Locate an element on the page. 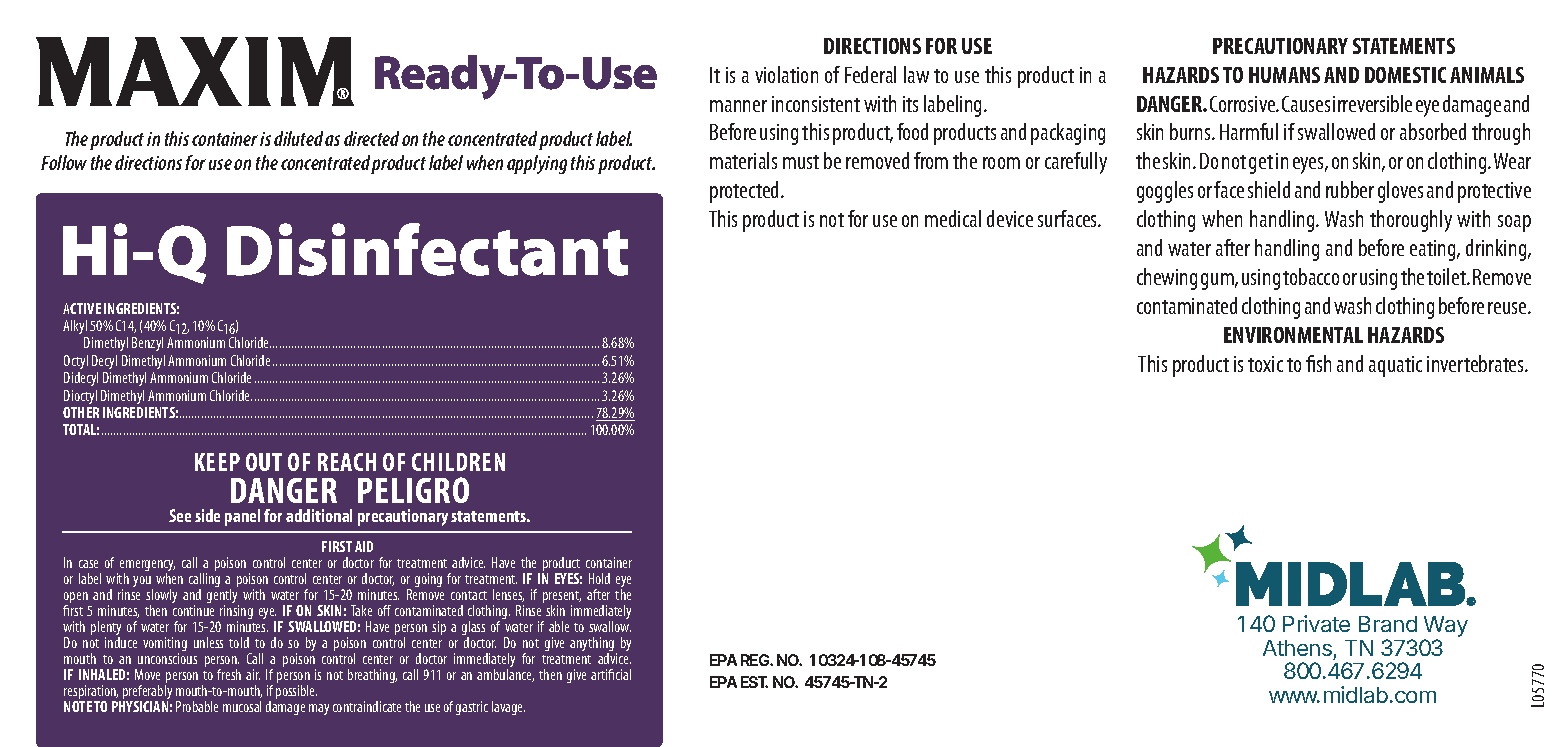  medical is located at coordinates (953, 218).
